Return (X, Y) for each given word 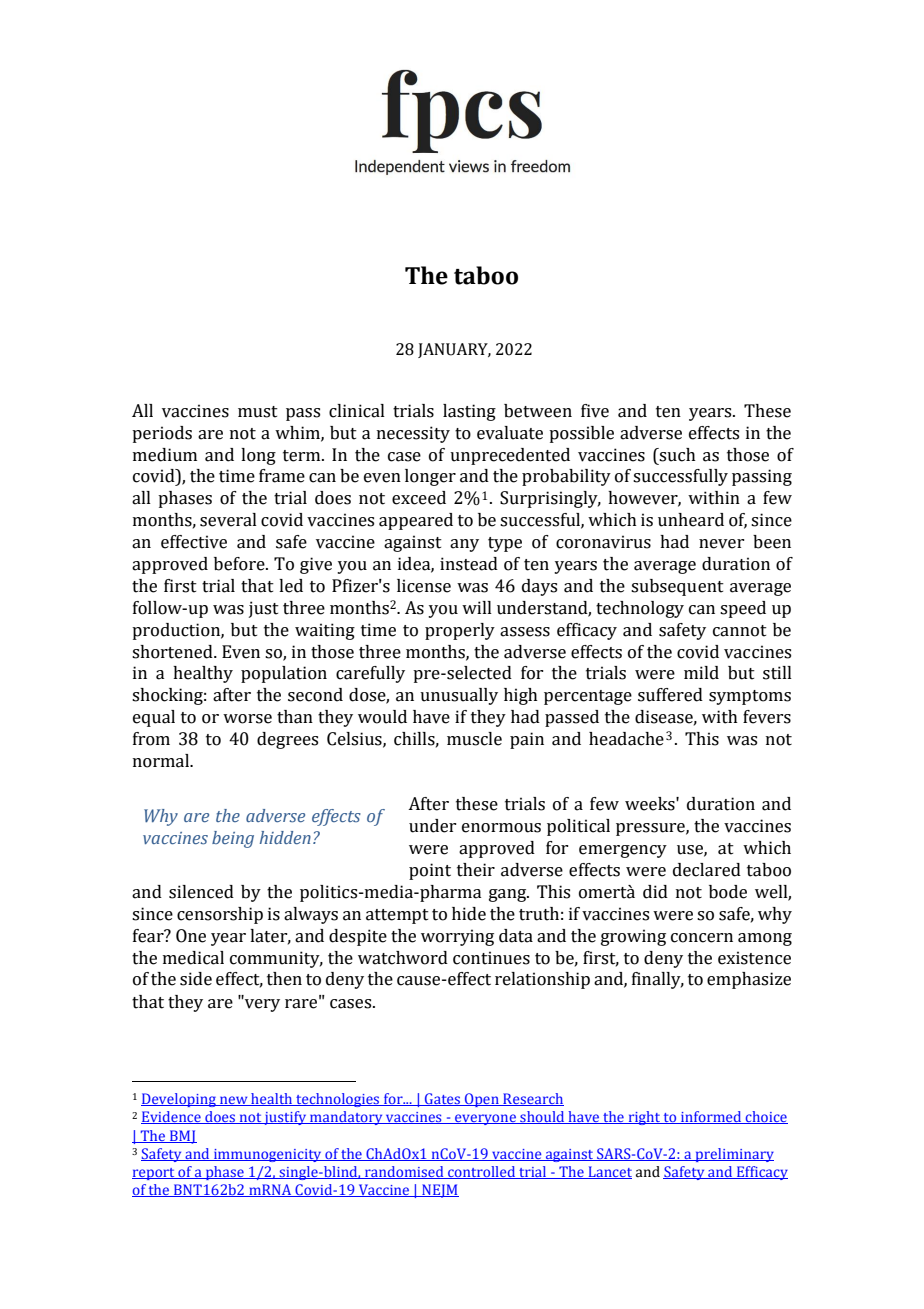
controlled (482, 1172)
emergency (623, 851)
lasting (469, 412)
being (233, 839)
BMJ (182, 1137)
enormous (501, 828)
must (258, 412)
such (677, 455)
